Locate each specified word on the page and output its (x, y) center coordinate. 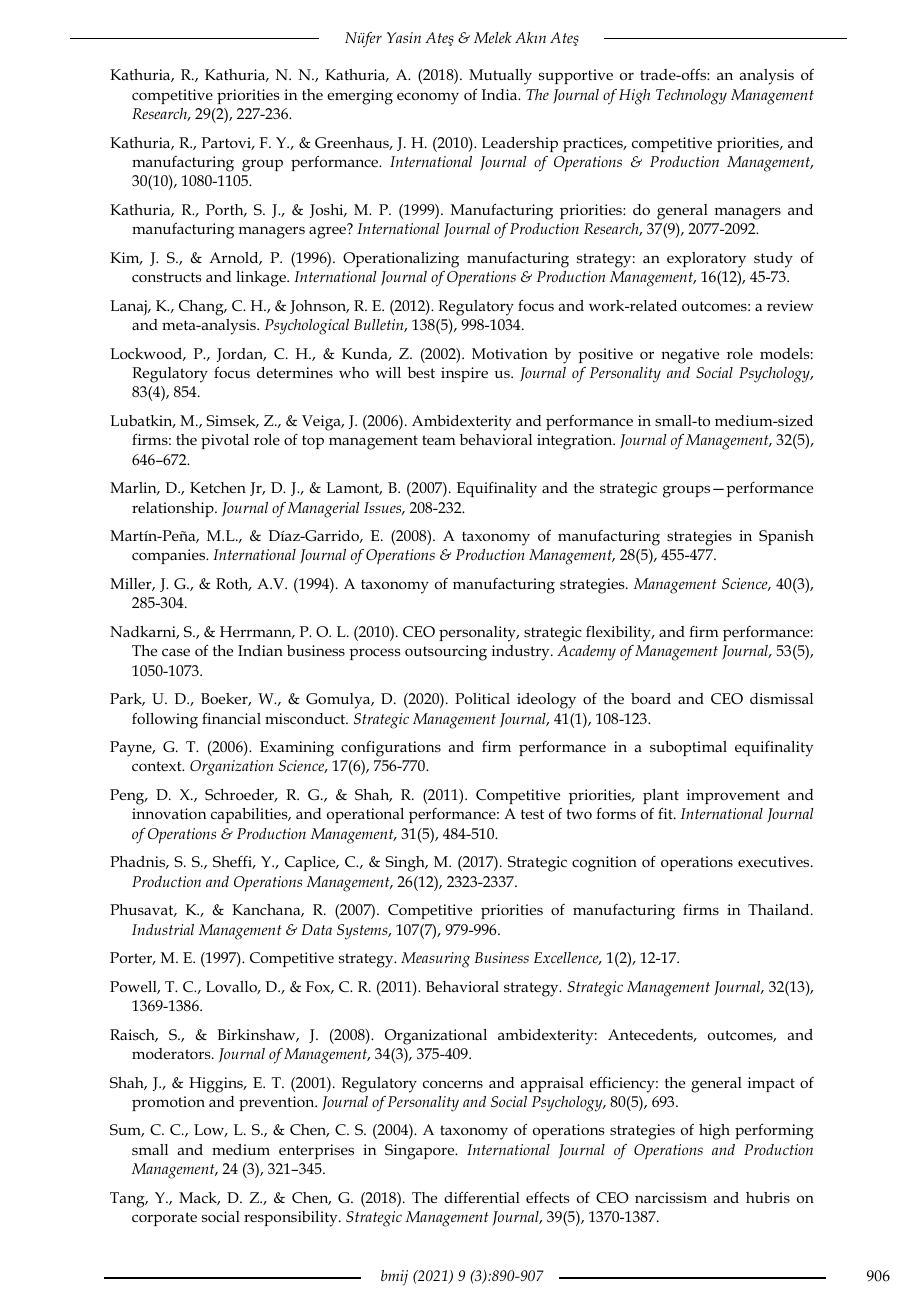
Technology (691, 97)
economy (428, 98)
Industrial (163, 929)
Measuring (435, 960)
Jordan (241, 355)
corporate (164, 1219)
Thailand (780, 909)
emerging (360, 97)
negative (690, 356)
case (176, 652)
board (651, 698)
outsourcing (446, 653)
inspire (464, 374)
